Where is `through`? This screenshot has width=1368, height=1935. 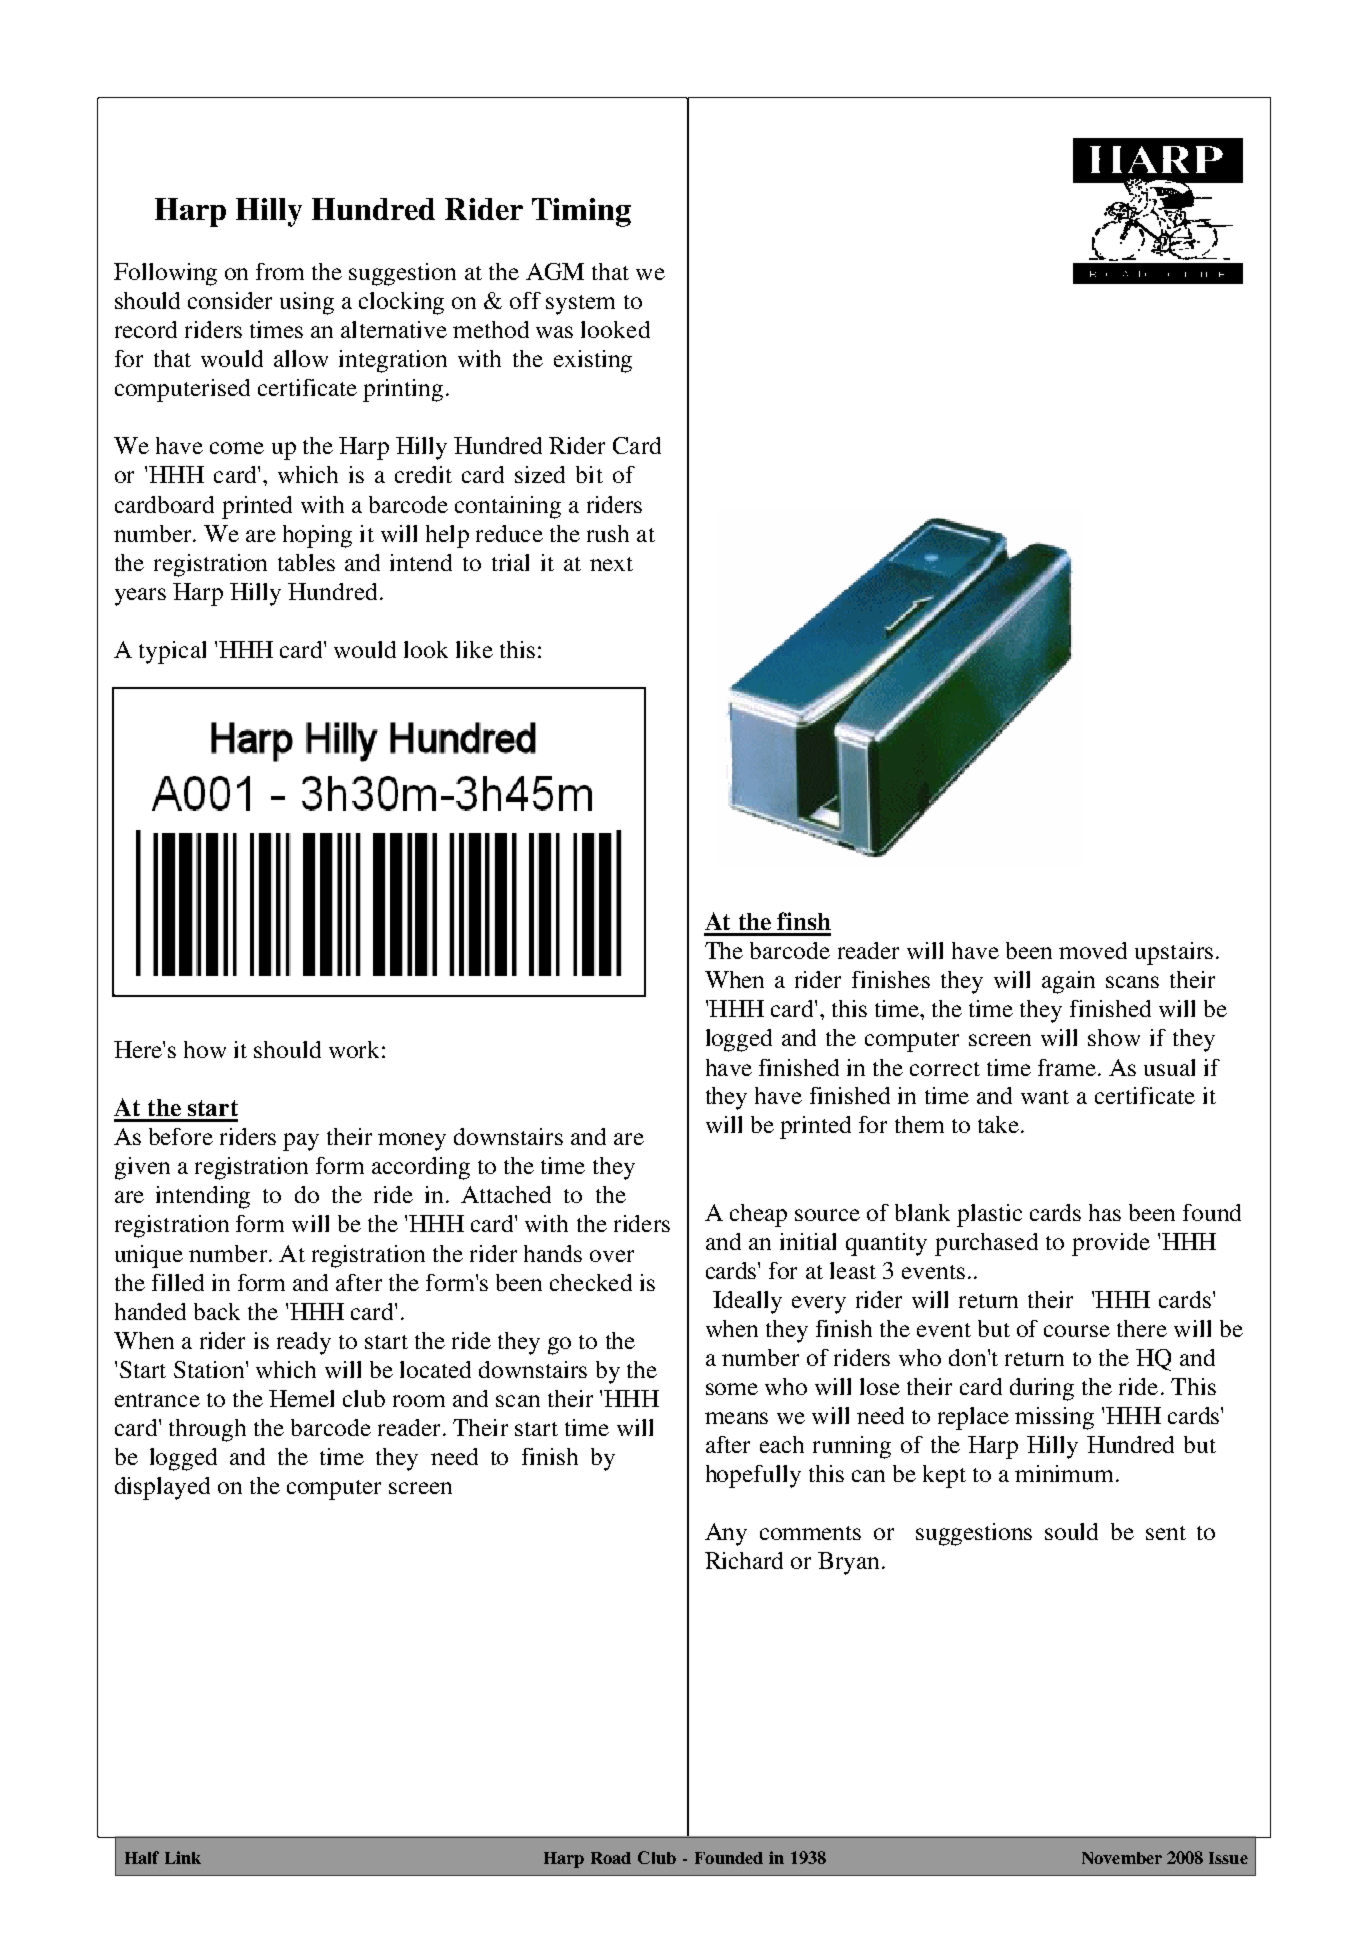 through is located at coordinates (207, 1430).
